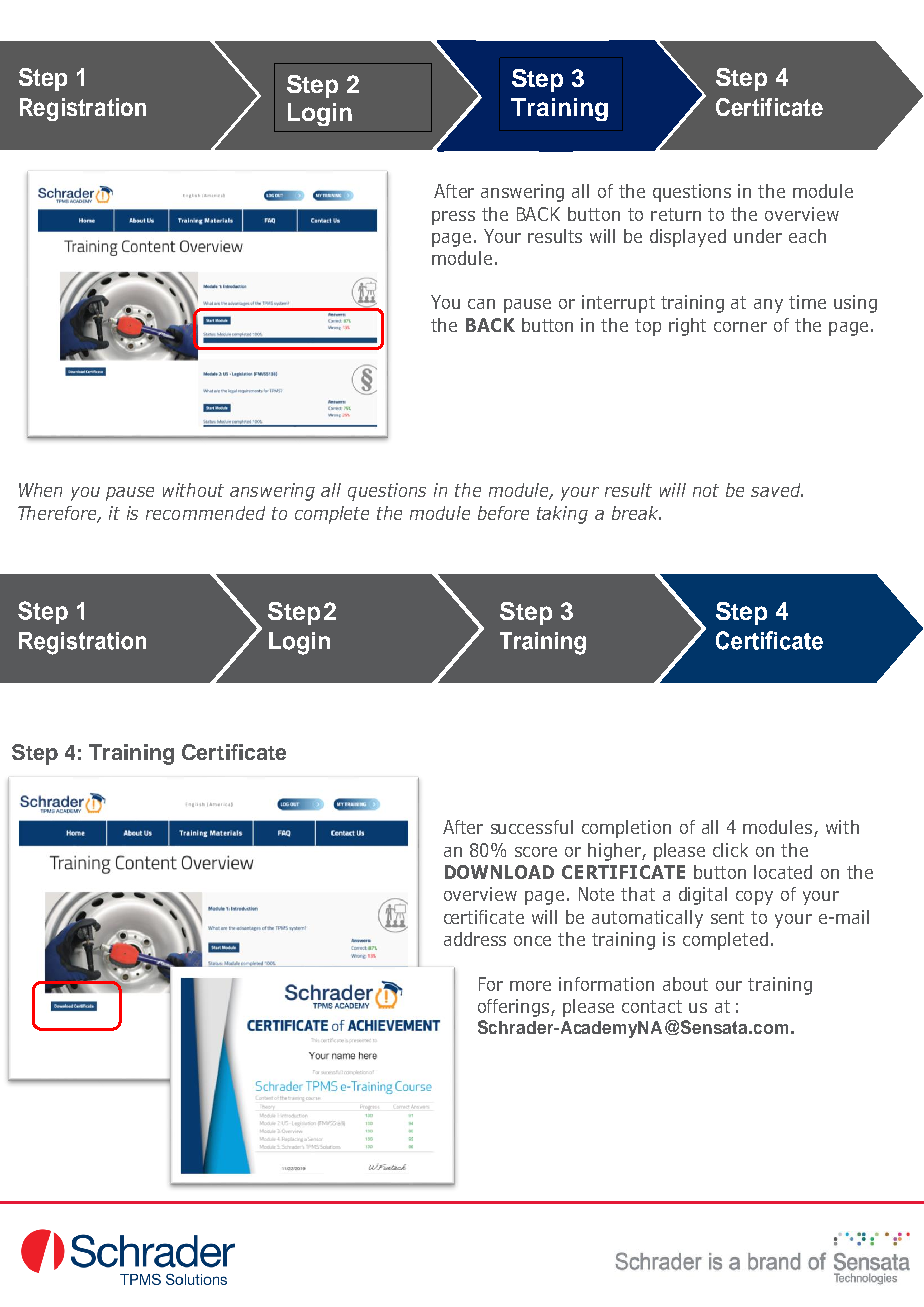 This screenshot has height=1307, width=924. I want to click on return, so click(676, 214).
